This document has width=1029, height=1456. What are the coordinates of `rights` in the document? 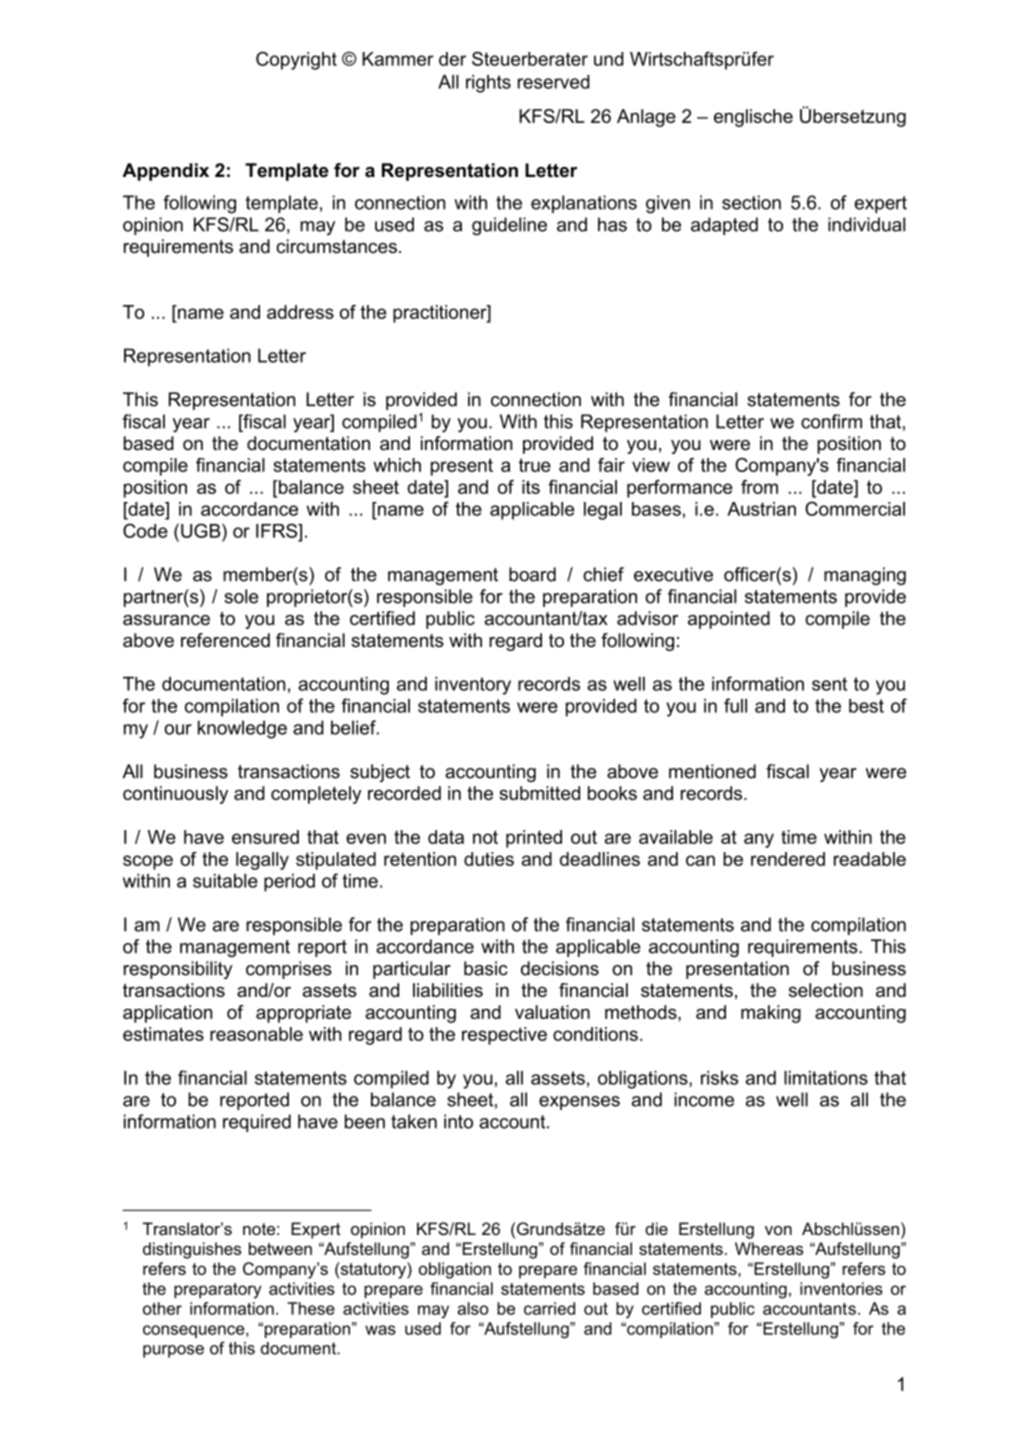 It's located at (488, 84).
